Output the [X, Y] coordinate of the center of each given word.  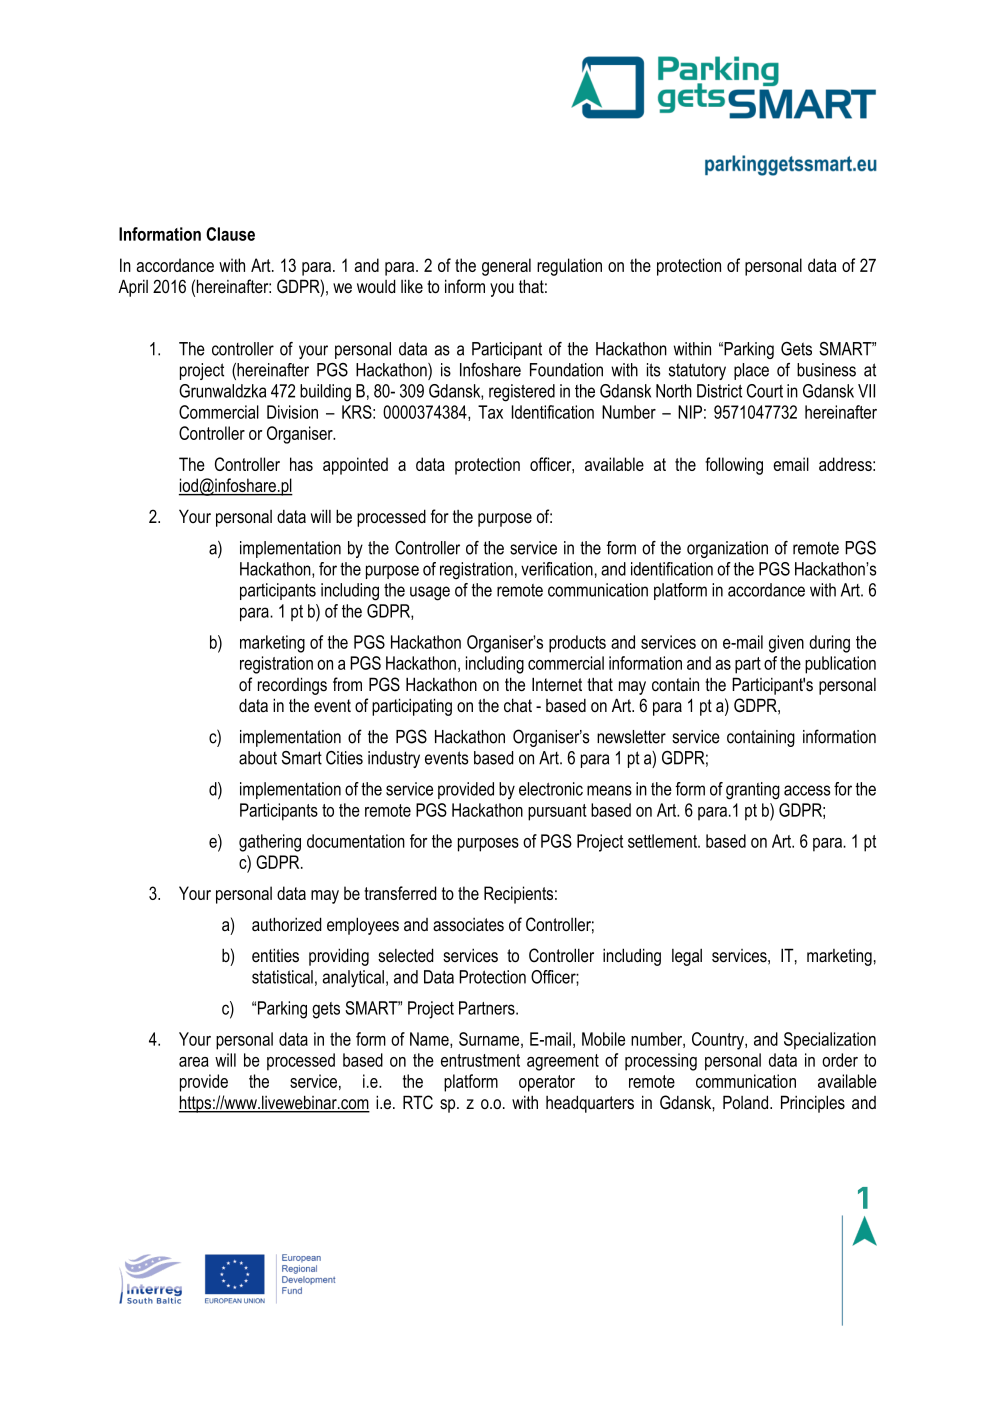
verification [557, 569]
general [506, 267]
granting [753, 791]
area [194, 1062]
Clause [230, 234]
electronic [551, 789]
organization [727, 549]
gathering [270, 843]
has [301, 464]
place [751, 371]
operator [547, 1083]
